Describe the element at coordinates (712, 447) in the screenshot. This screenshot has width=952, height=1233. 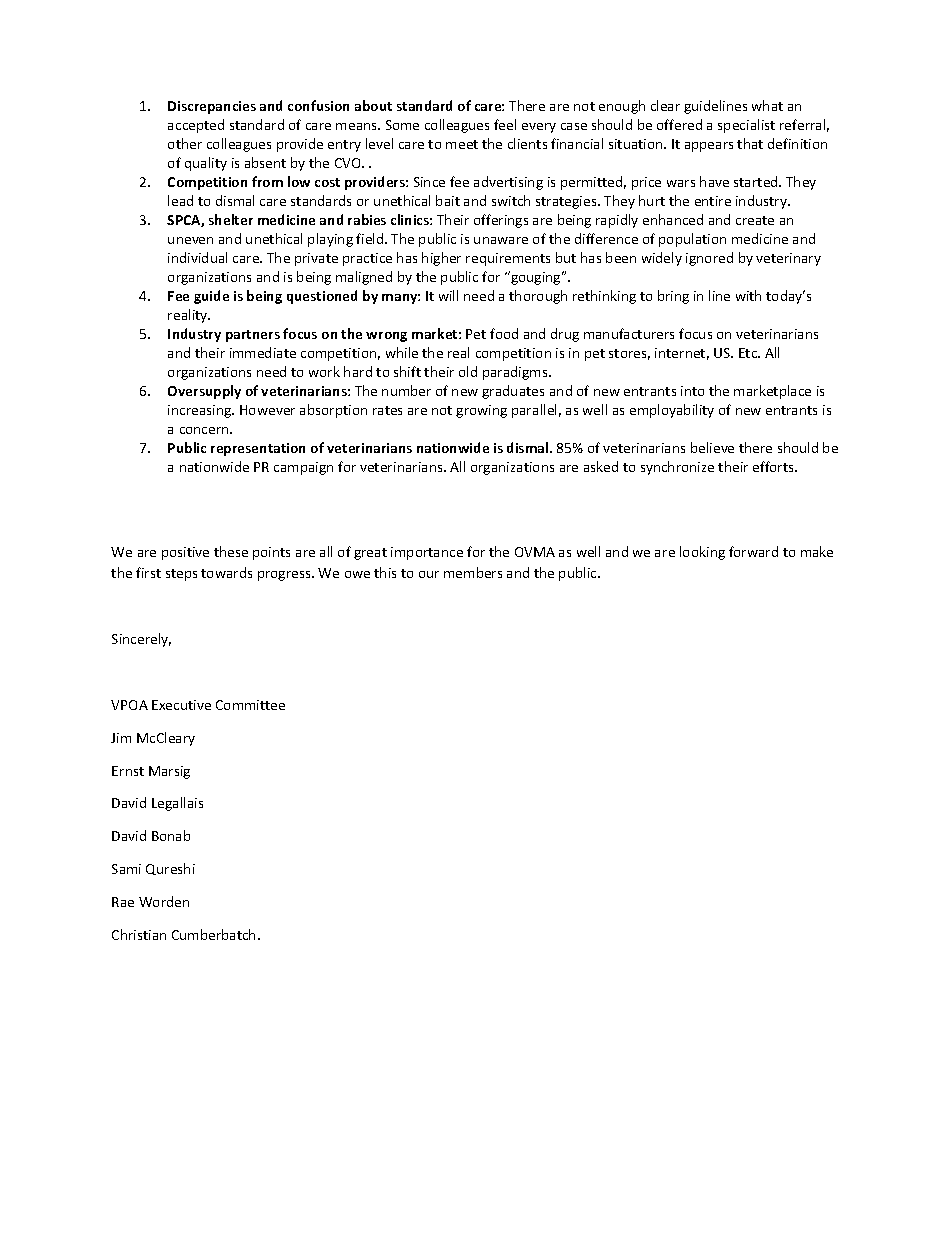
I see `believe` at that location.
